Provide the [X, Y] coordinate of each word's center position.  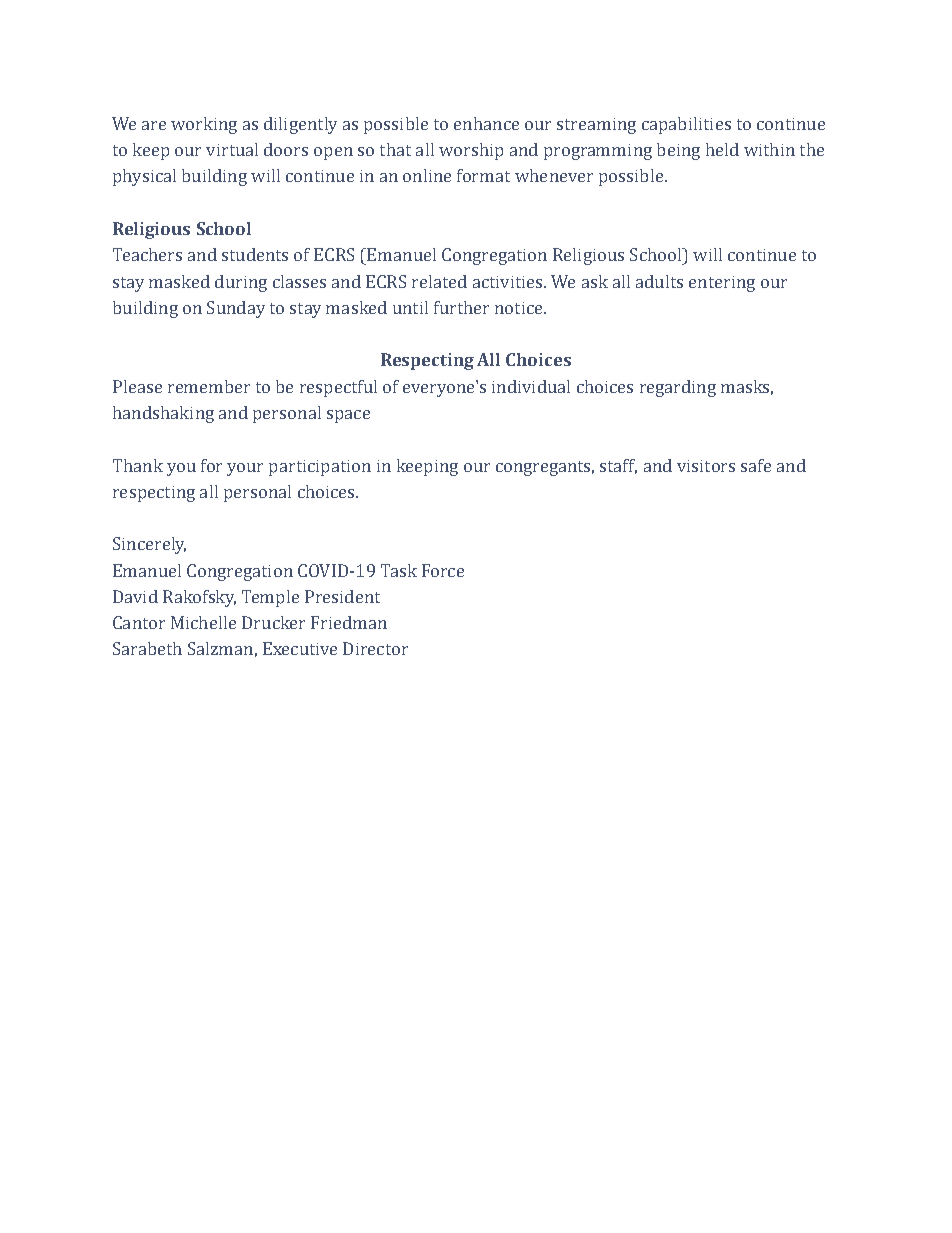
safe [756, 465]
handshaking [163, 414]
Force [443, 570]
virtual [232, 149]
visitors [706, 466]
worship [471, 151]
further [461, 307]
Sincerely [149, 545]
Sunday [236, 309]
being [678, 151]
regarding [678, 388]
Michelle [203, 622]
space [348, 416]
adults [659, 281]
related [439, 281]
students [255, 254]
